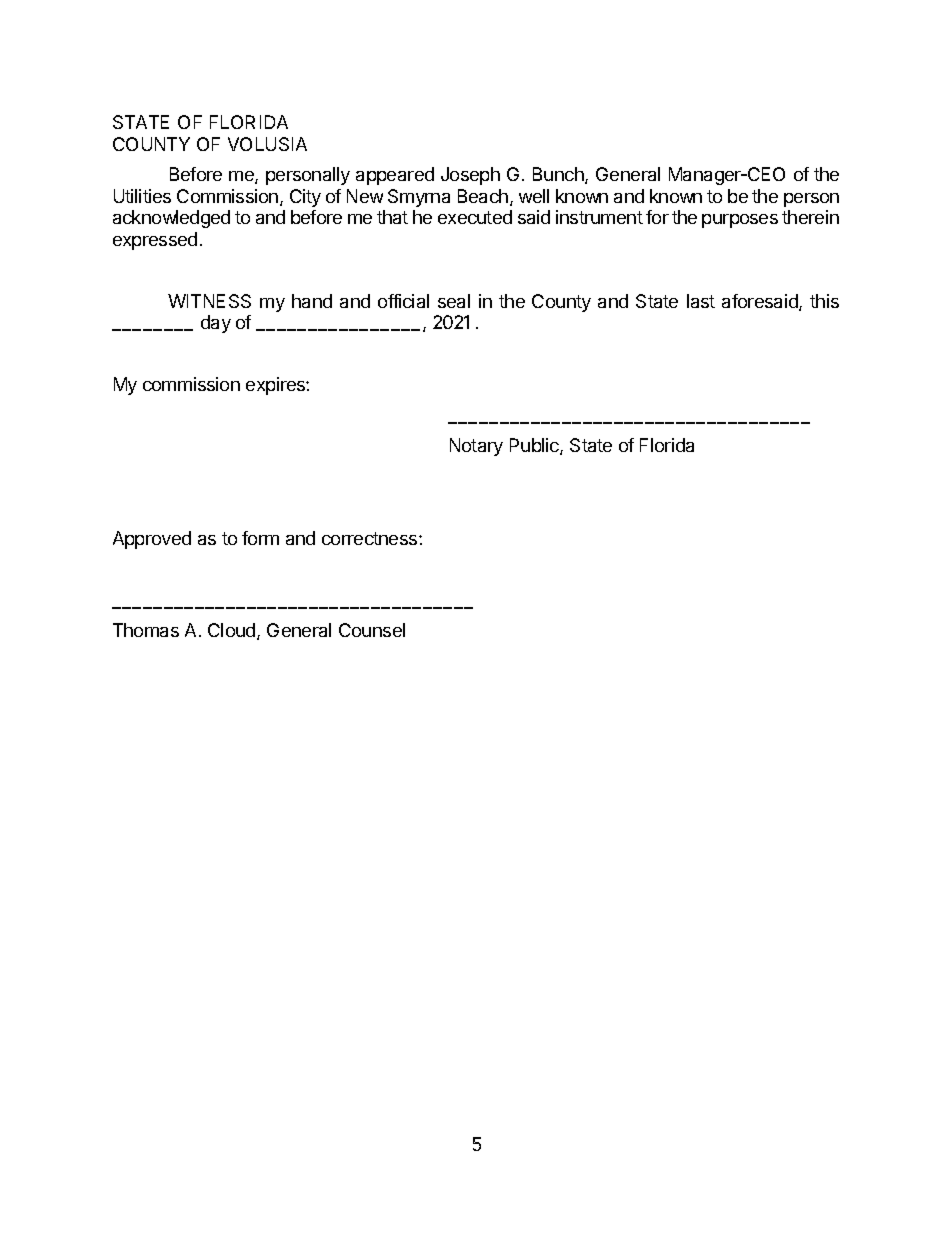 This screenshot has width=952, height=1233. What do you see at coordinates (824, 301) in the screenshot?
I see `this` at bounding box center [824, 301].
